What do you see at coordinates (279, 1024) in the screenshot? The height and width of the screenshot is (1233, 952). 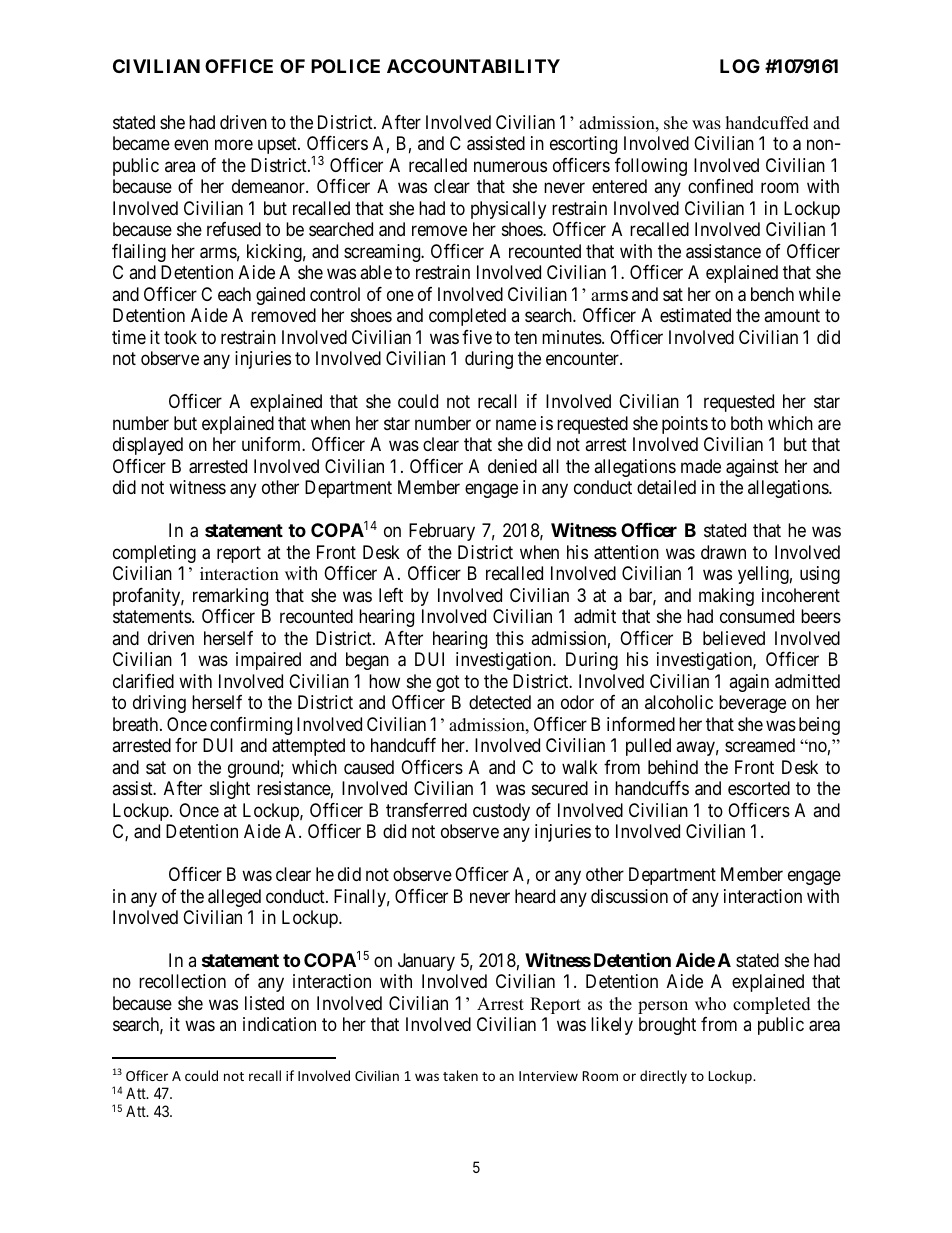 I see `indication` at bounding box center [279, 1024].
